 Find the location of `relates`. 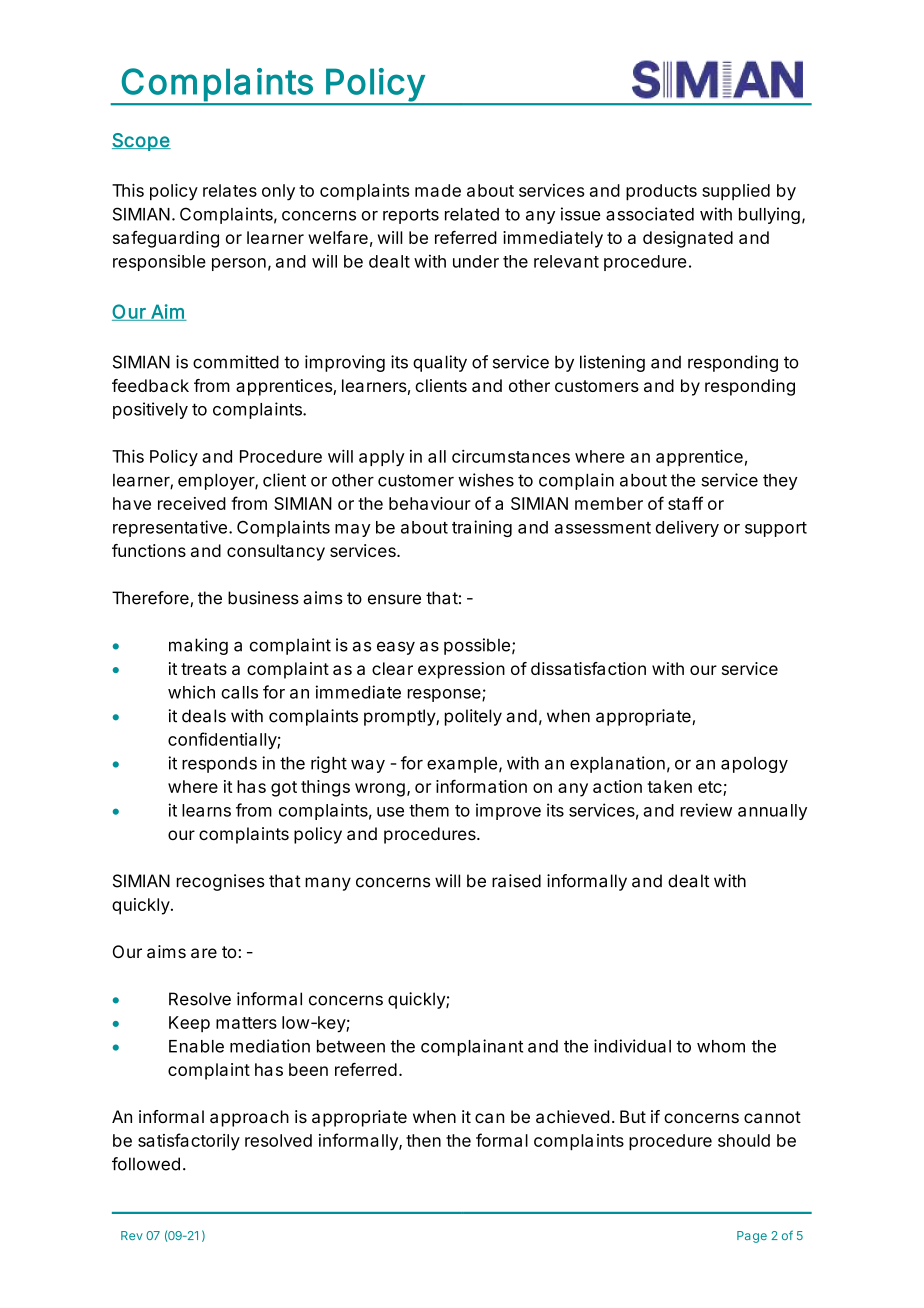

relates is located at coordinates (230, 190).
